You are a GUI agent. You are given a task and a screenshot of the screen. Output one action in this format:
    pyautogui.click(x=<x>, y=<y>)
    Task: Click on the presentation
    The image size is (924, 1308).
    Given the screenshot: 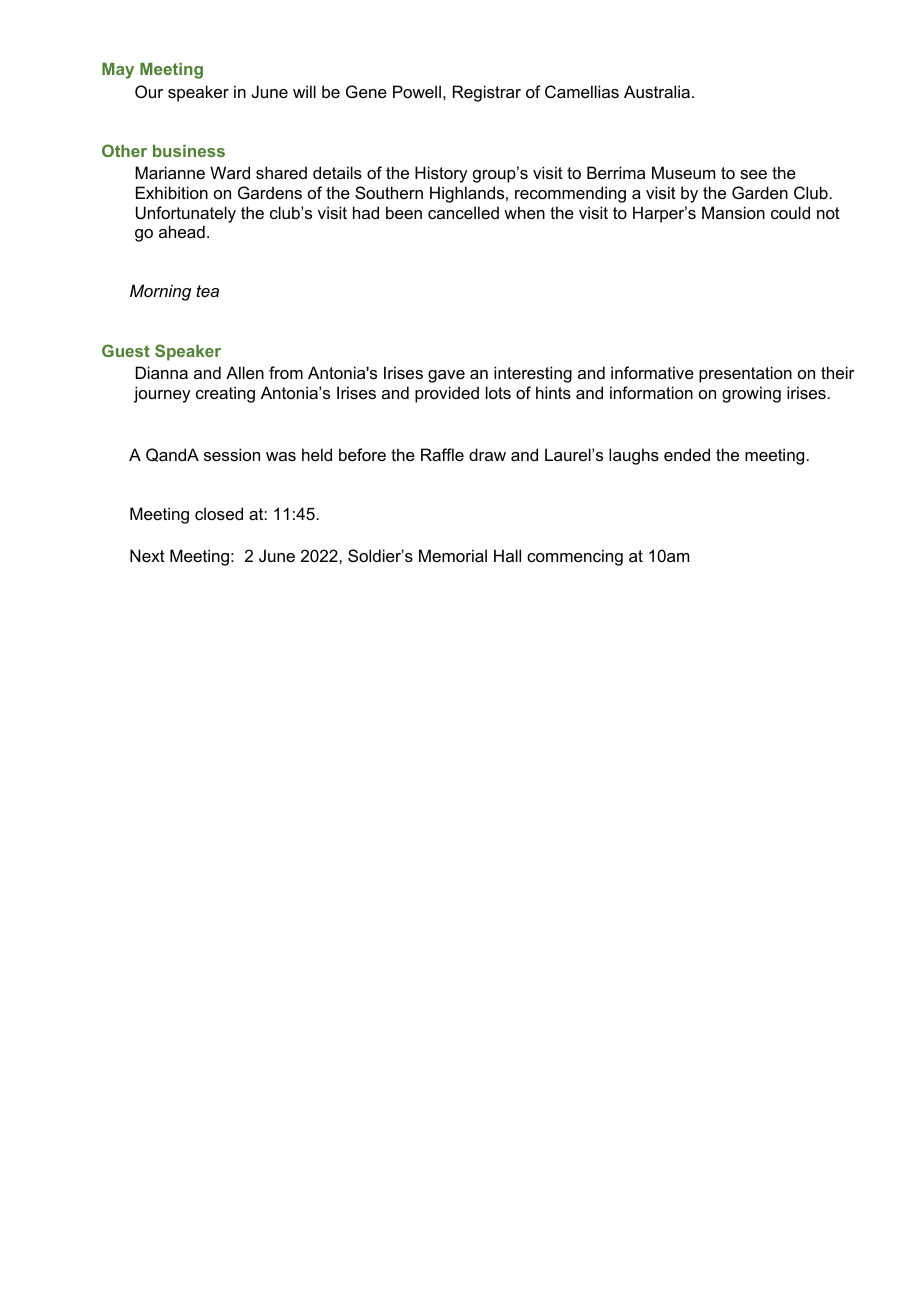 What is the action you would take?
    pyautogui.click(x=745, y=374)
